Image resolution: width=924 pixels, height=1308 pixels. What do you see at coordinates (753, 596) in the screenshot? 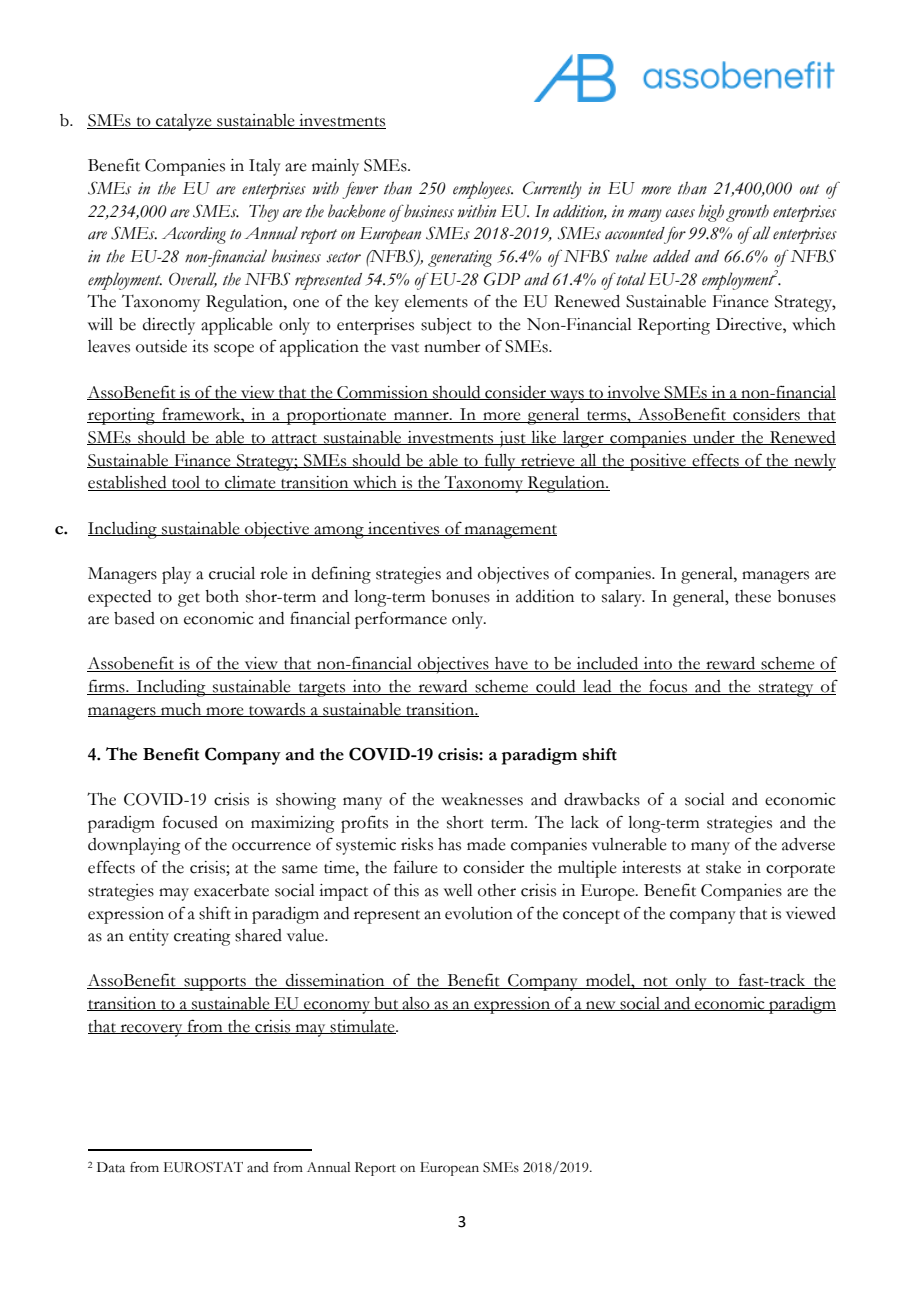
I see `these` at bounding box center [753, 596].
